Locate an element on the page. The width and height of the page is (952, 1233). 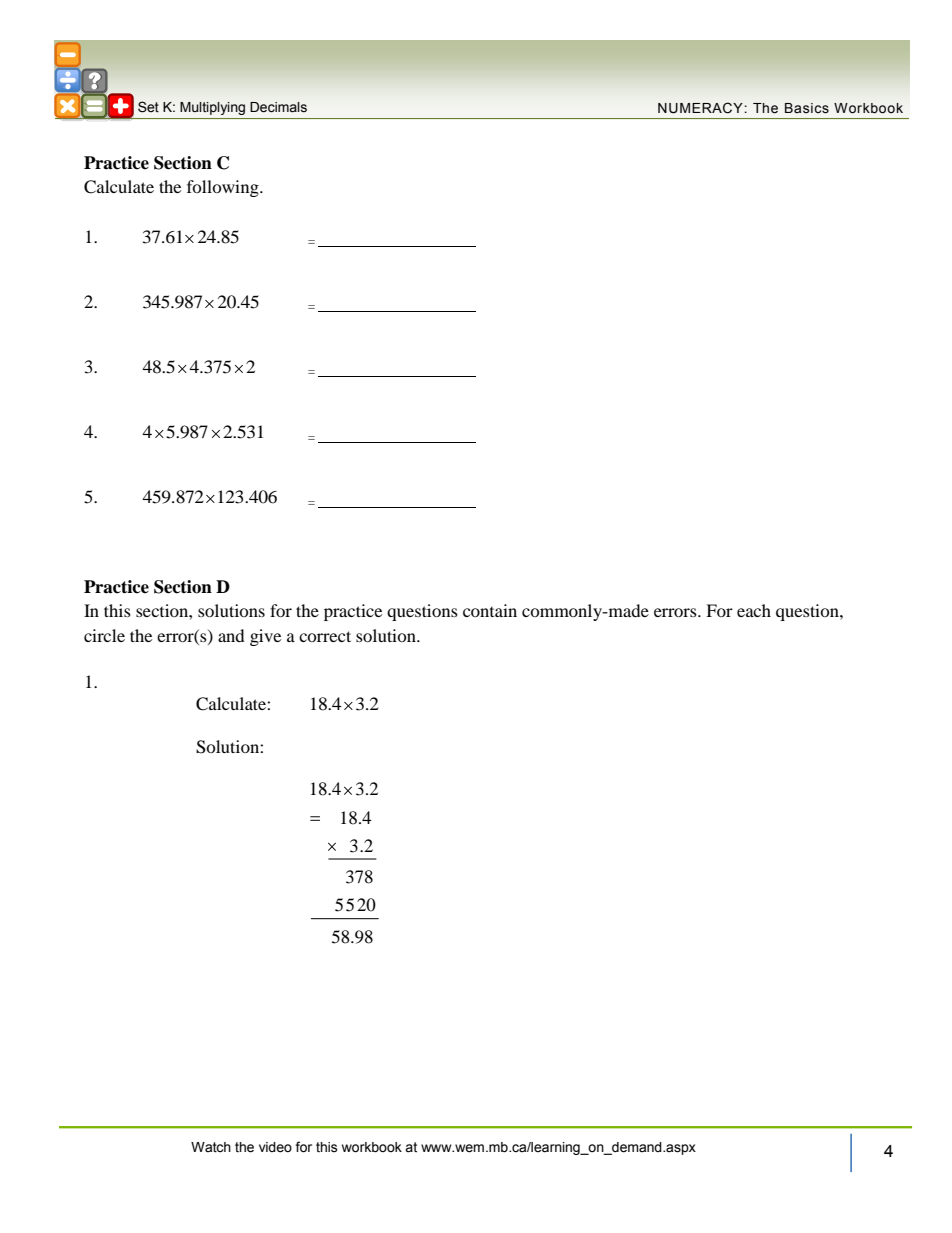
contain is located at coordinates (490, 610).
